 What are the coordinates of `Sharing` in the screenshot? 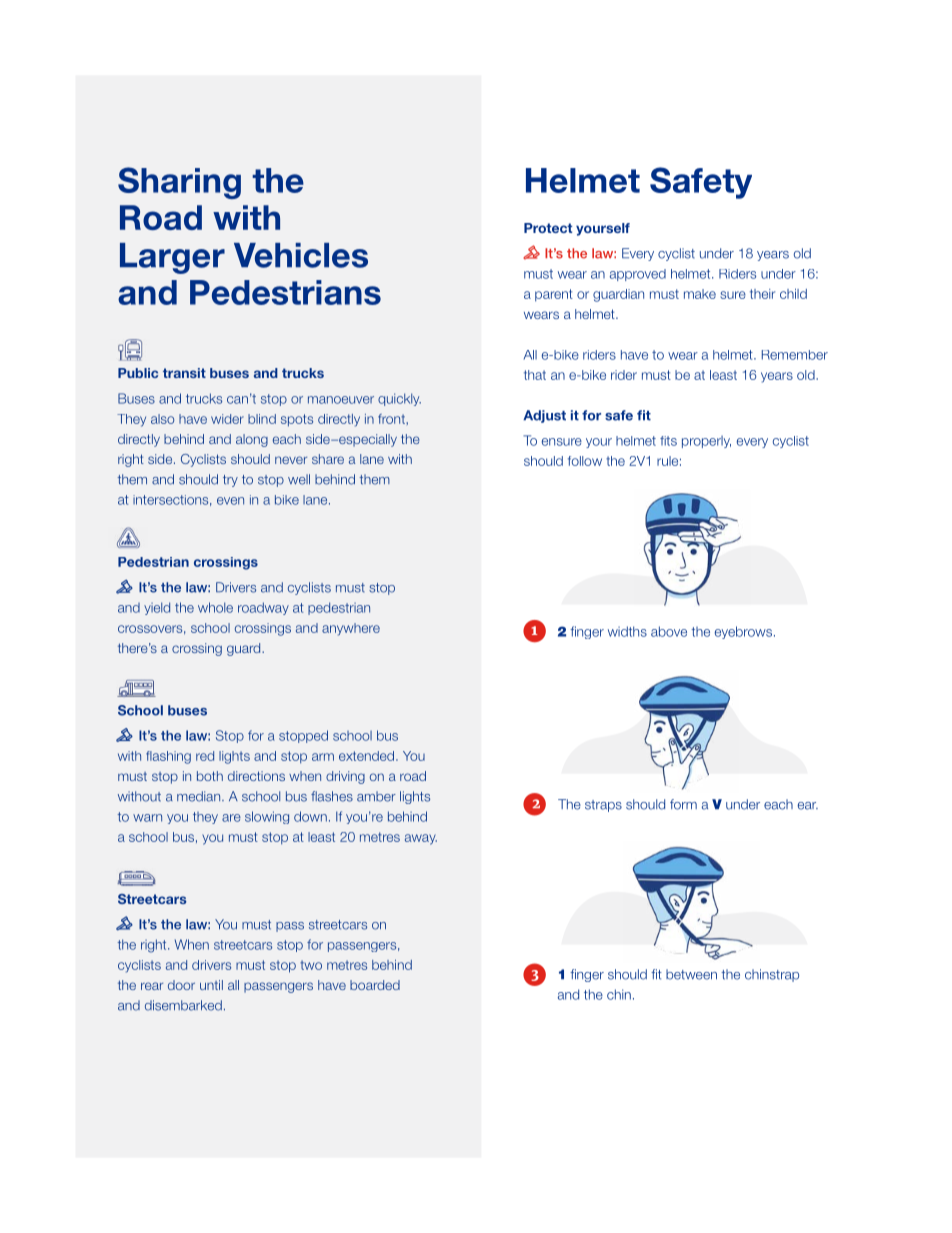 It's located at (179, 183).
